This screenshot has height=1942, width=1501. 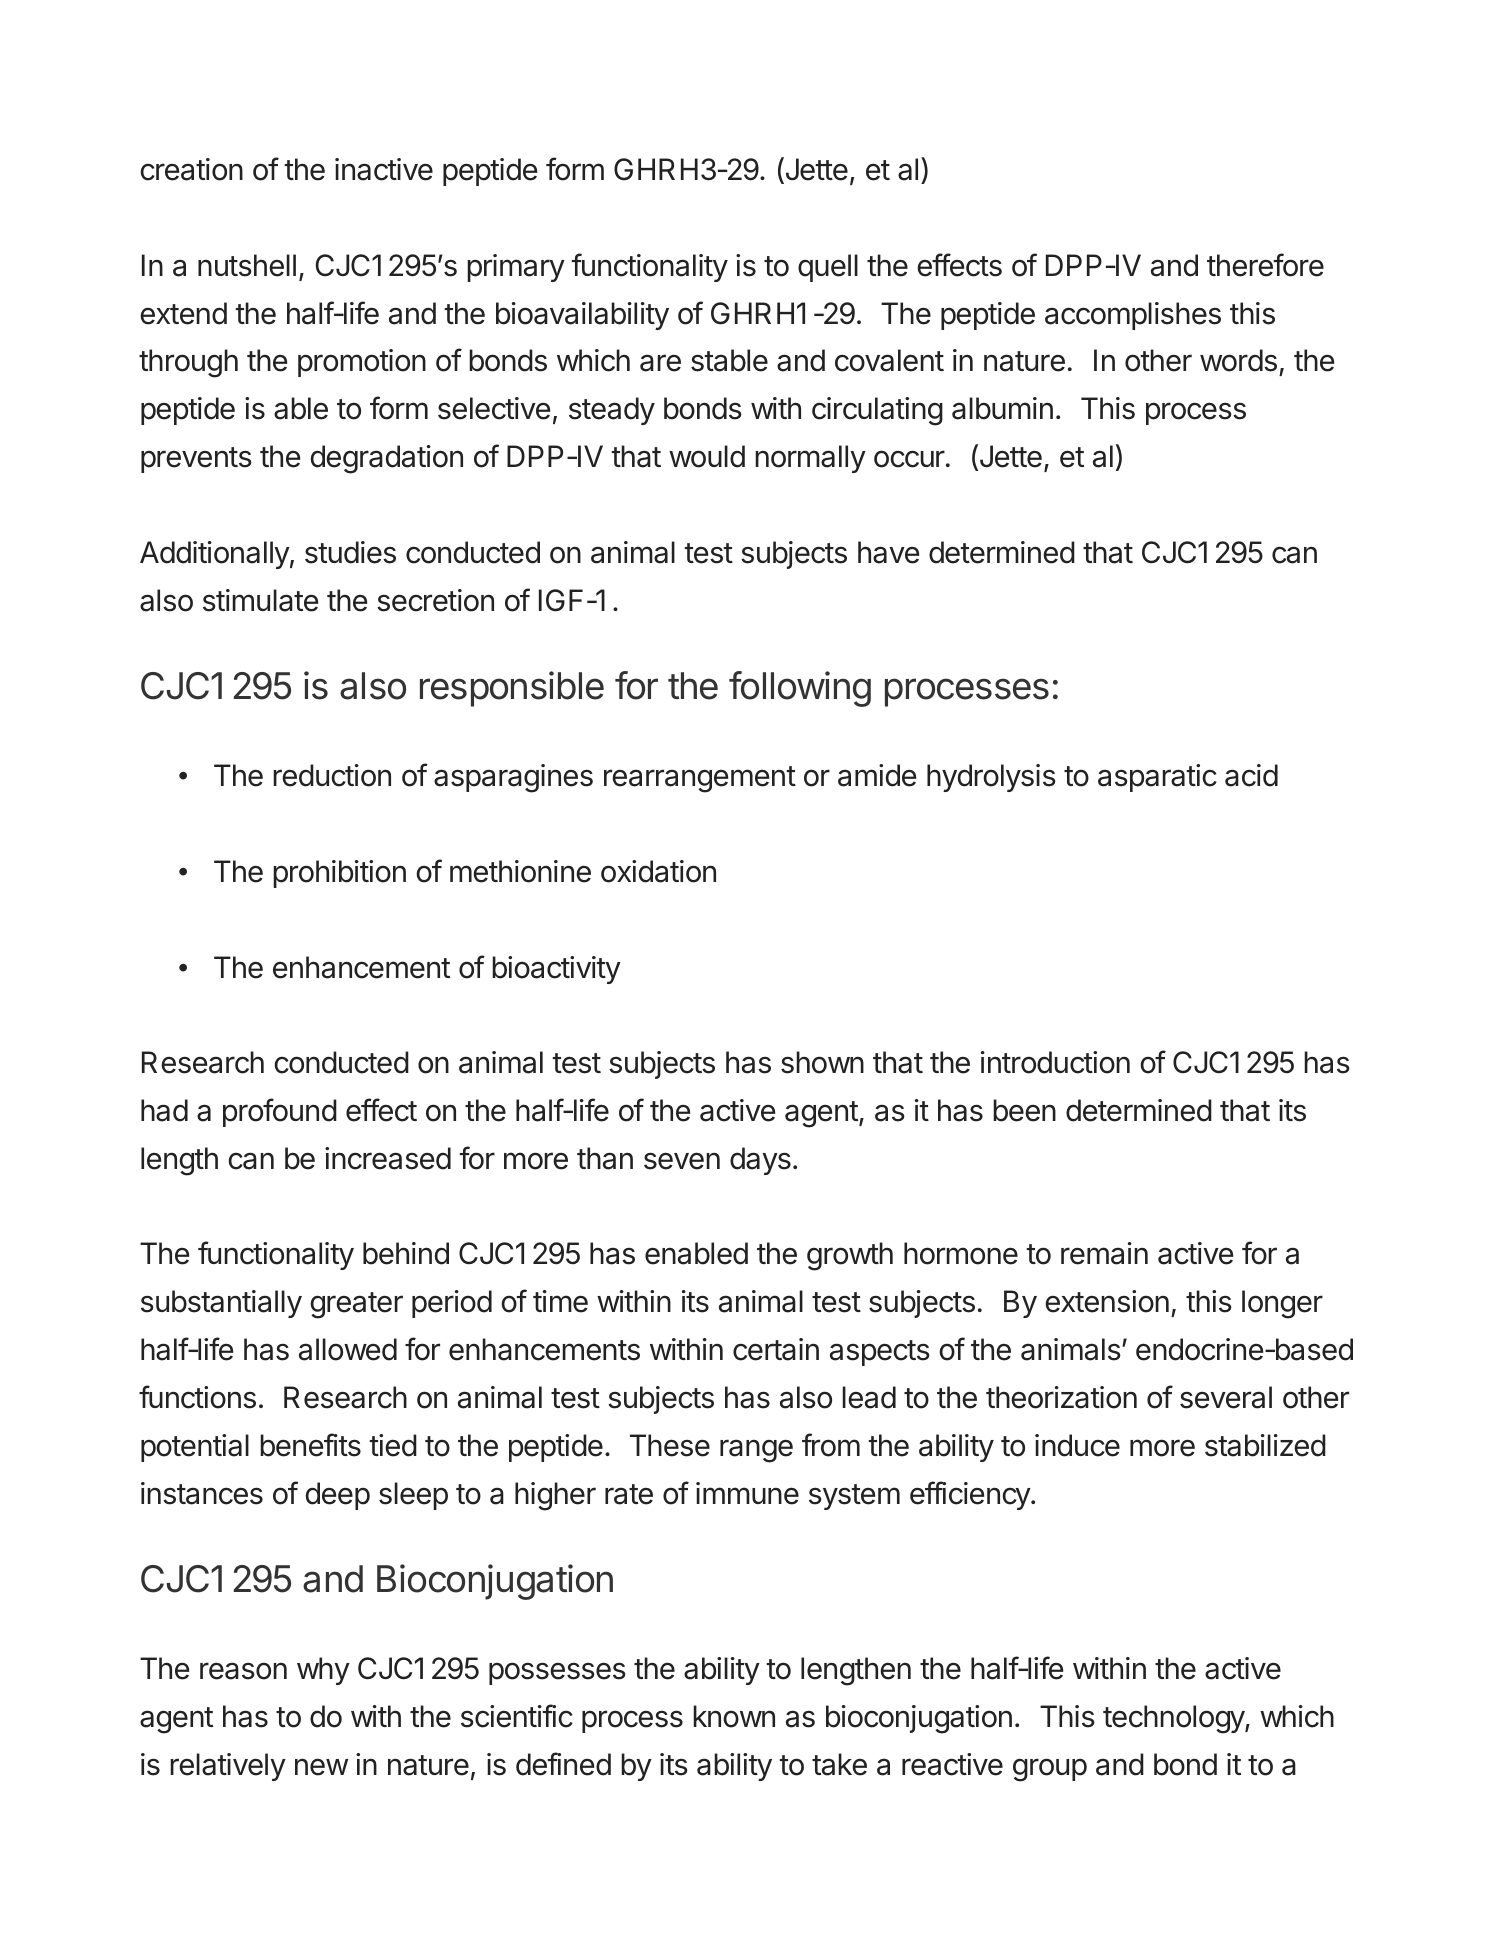 I want to click on days, so click(x=760, y=1161).
